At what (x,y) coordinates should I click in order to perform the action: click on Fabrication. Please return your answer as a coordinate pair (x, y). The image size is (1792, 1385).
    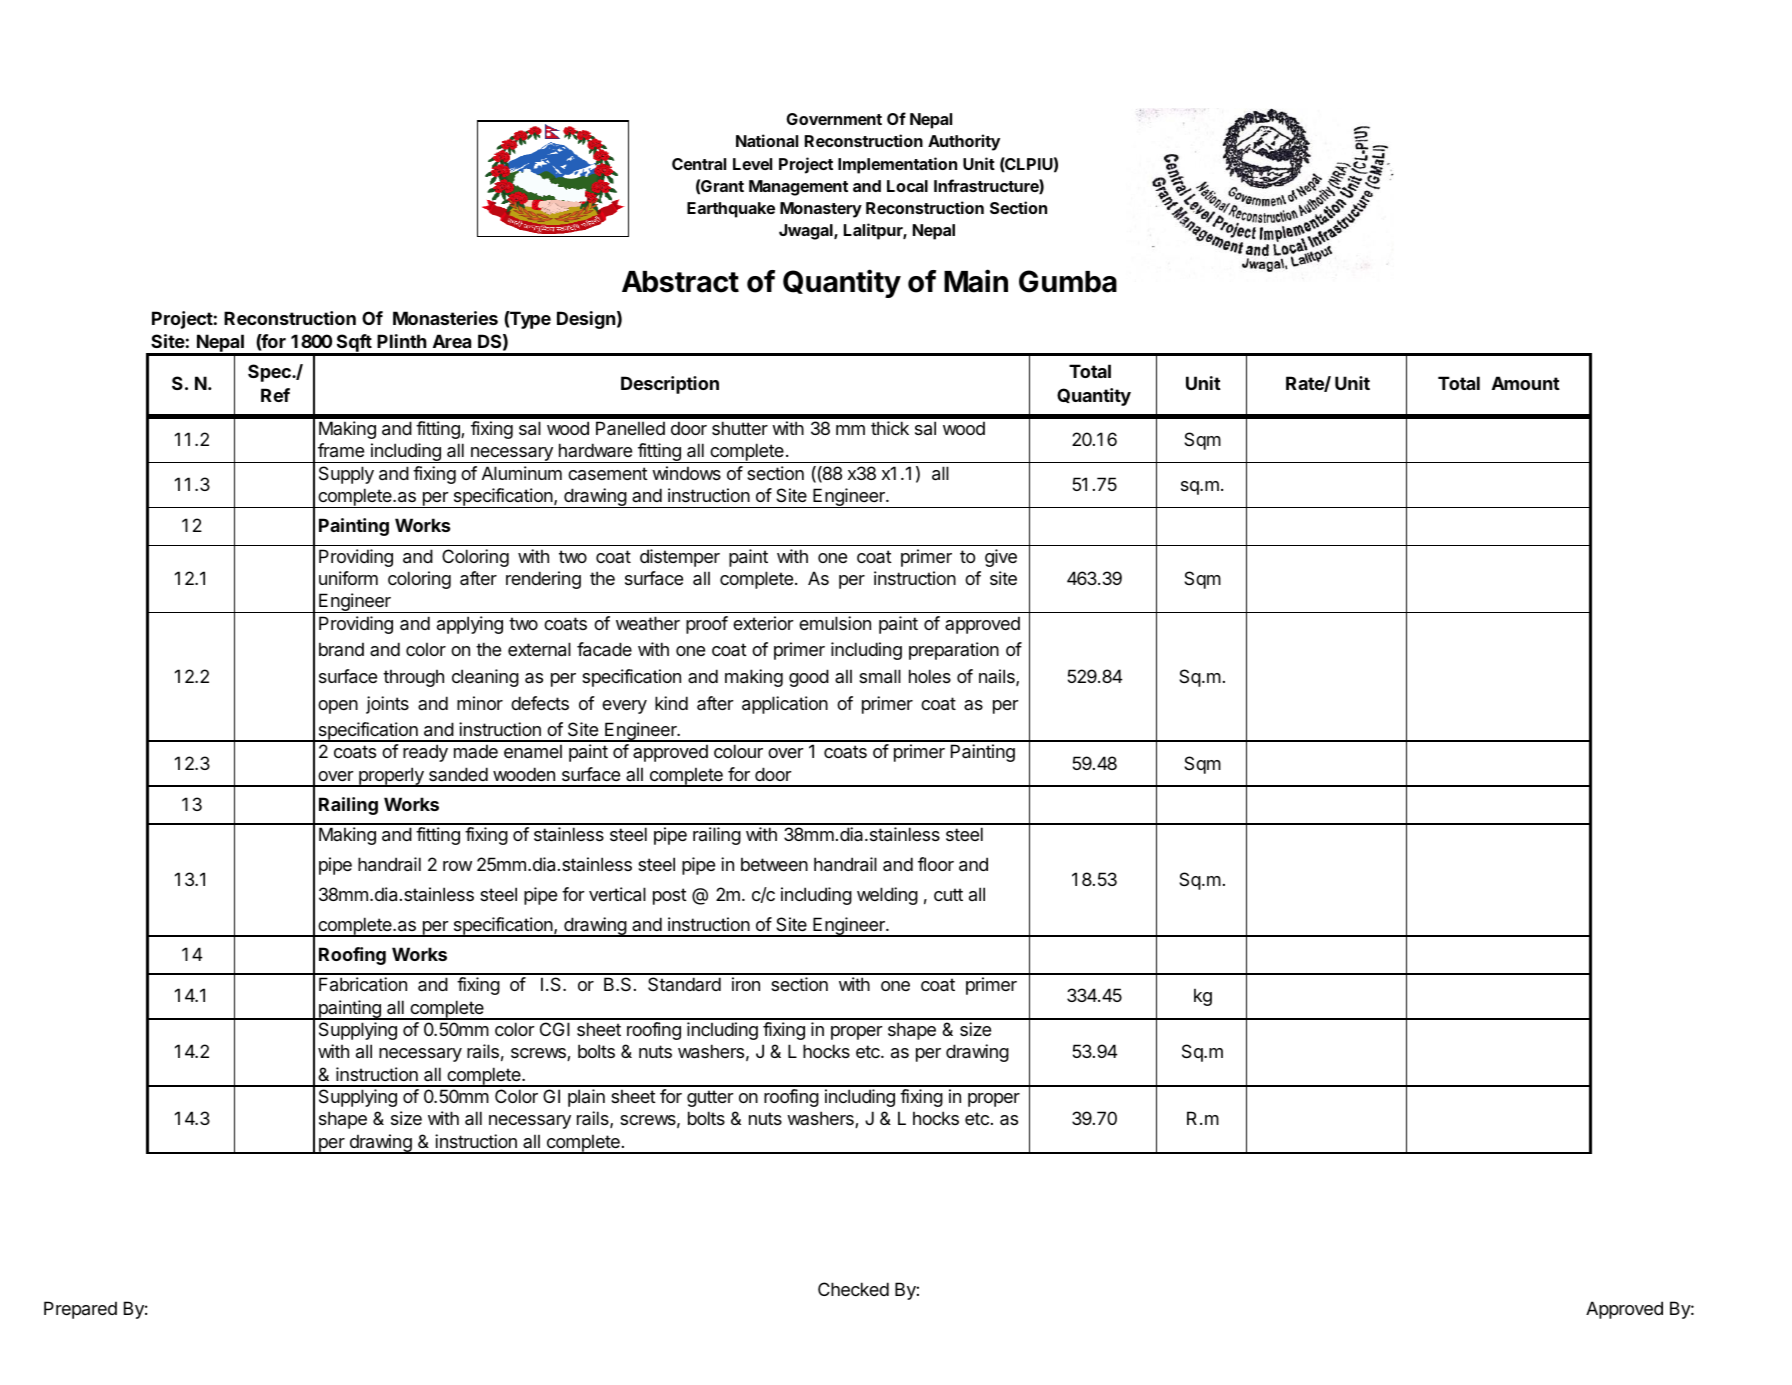
    Looking at the image, I should click on (363, 984).
